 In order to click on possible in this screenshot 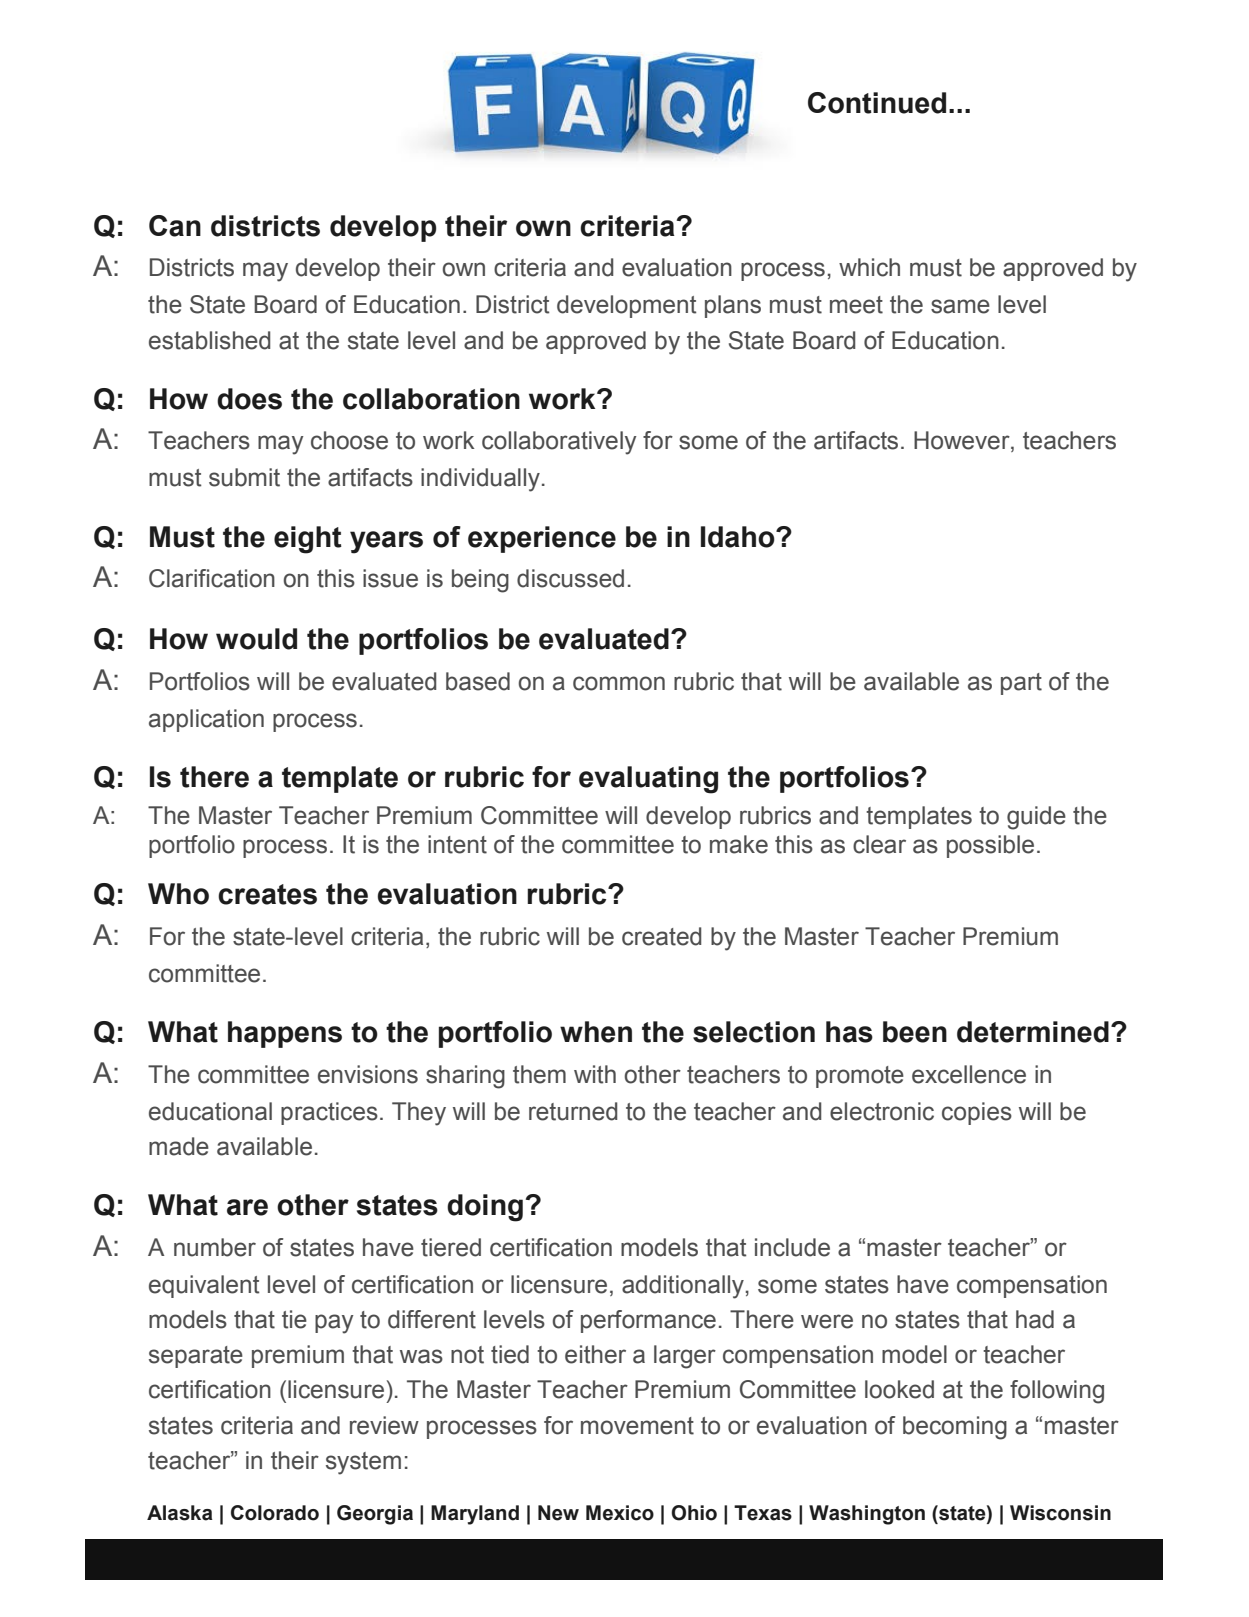, I will do `click(990, 846)`.
